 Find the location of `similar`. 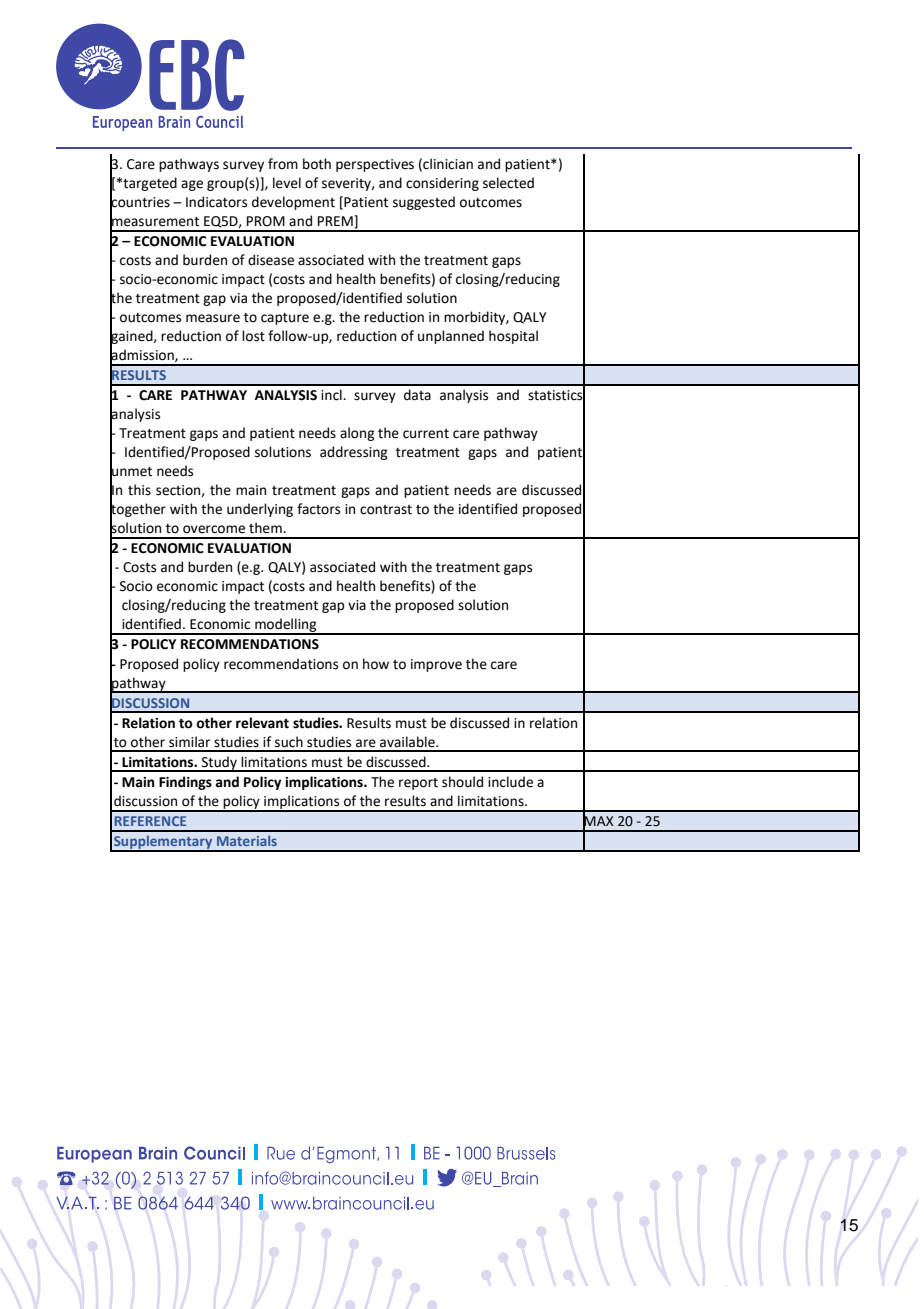

similar is located at coordinates (189, 742).
